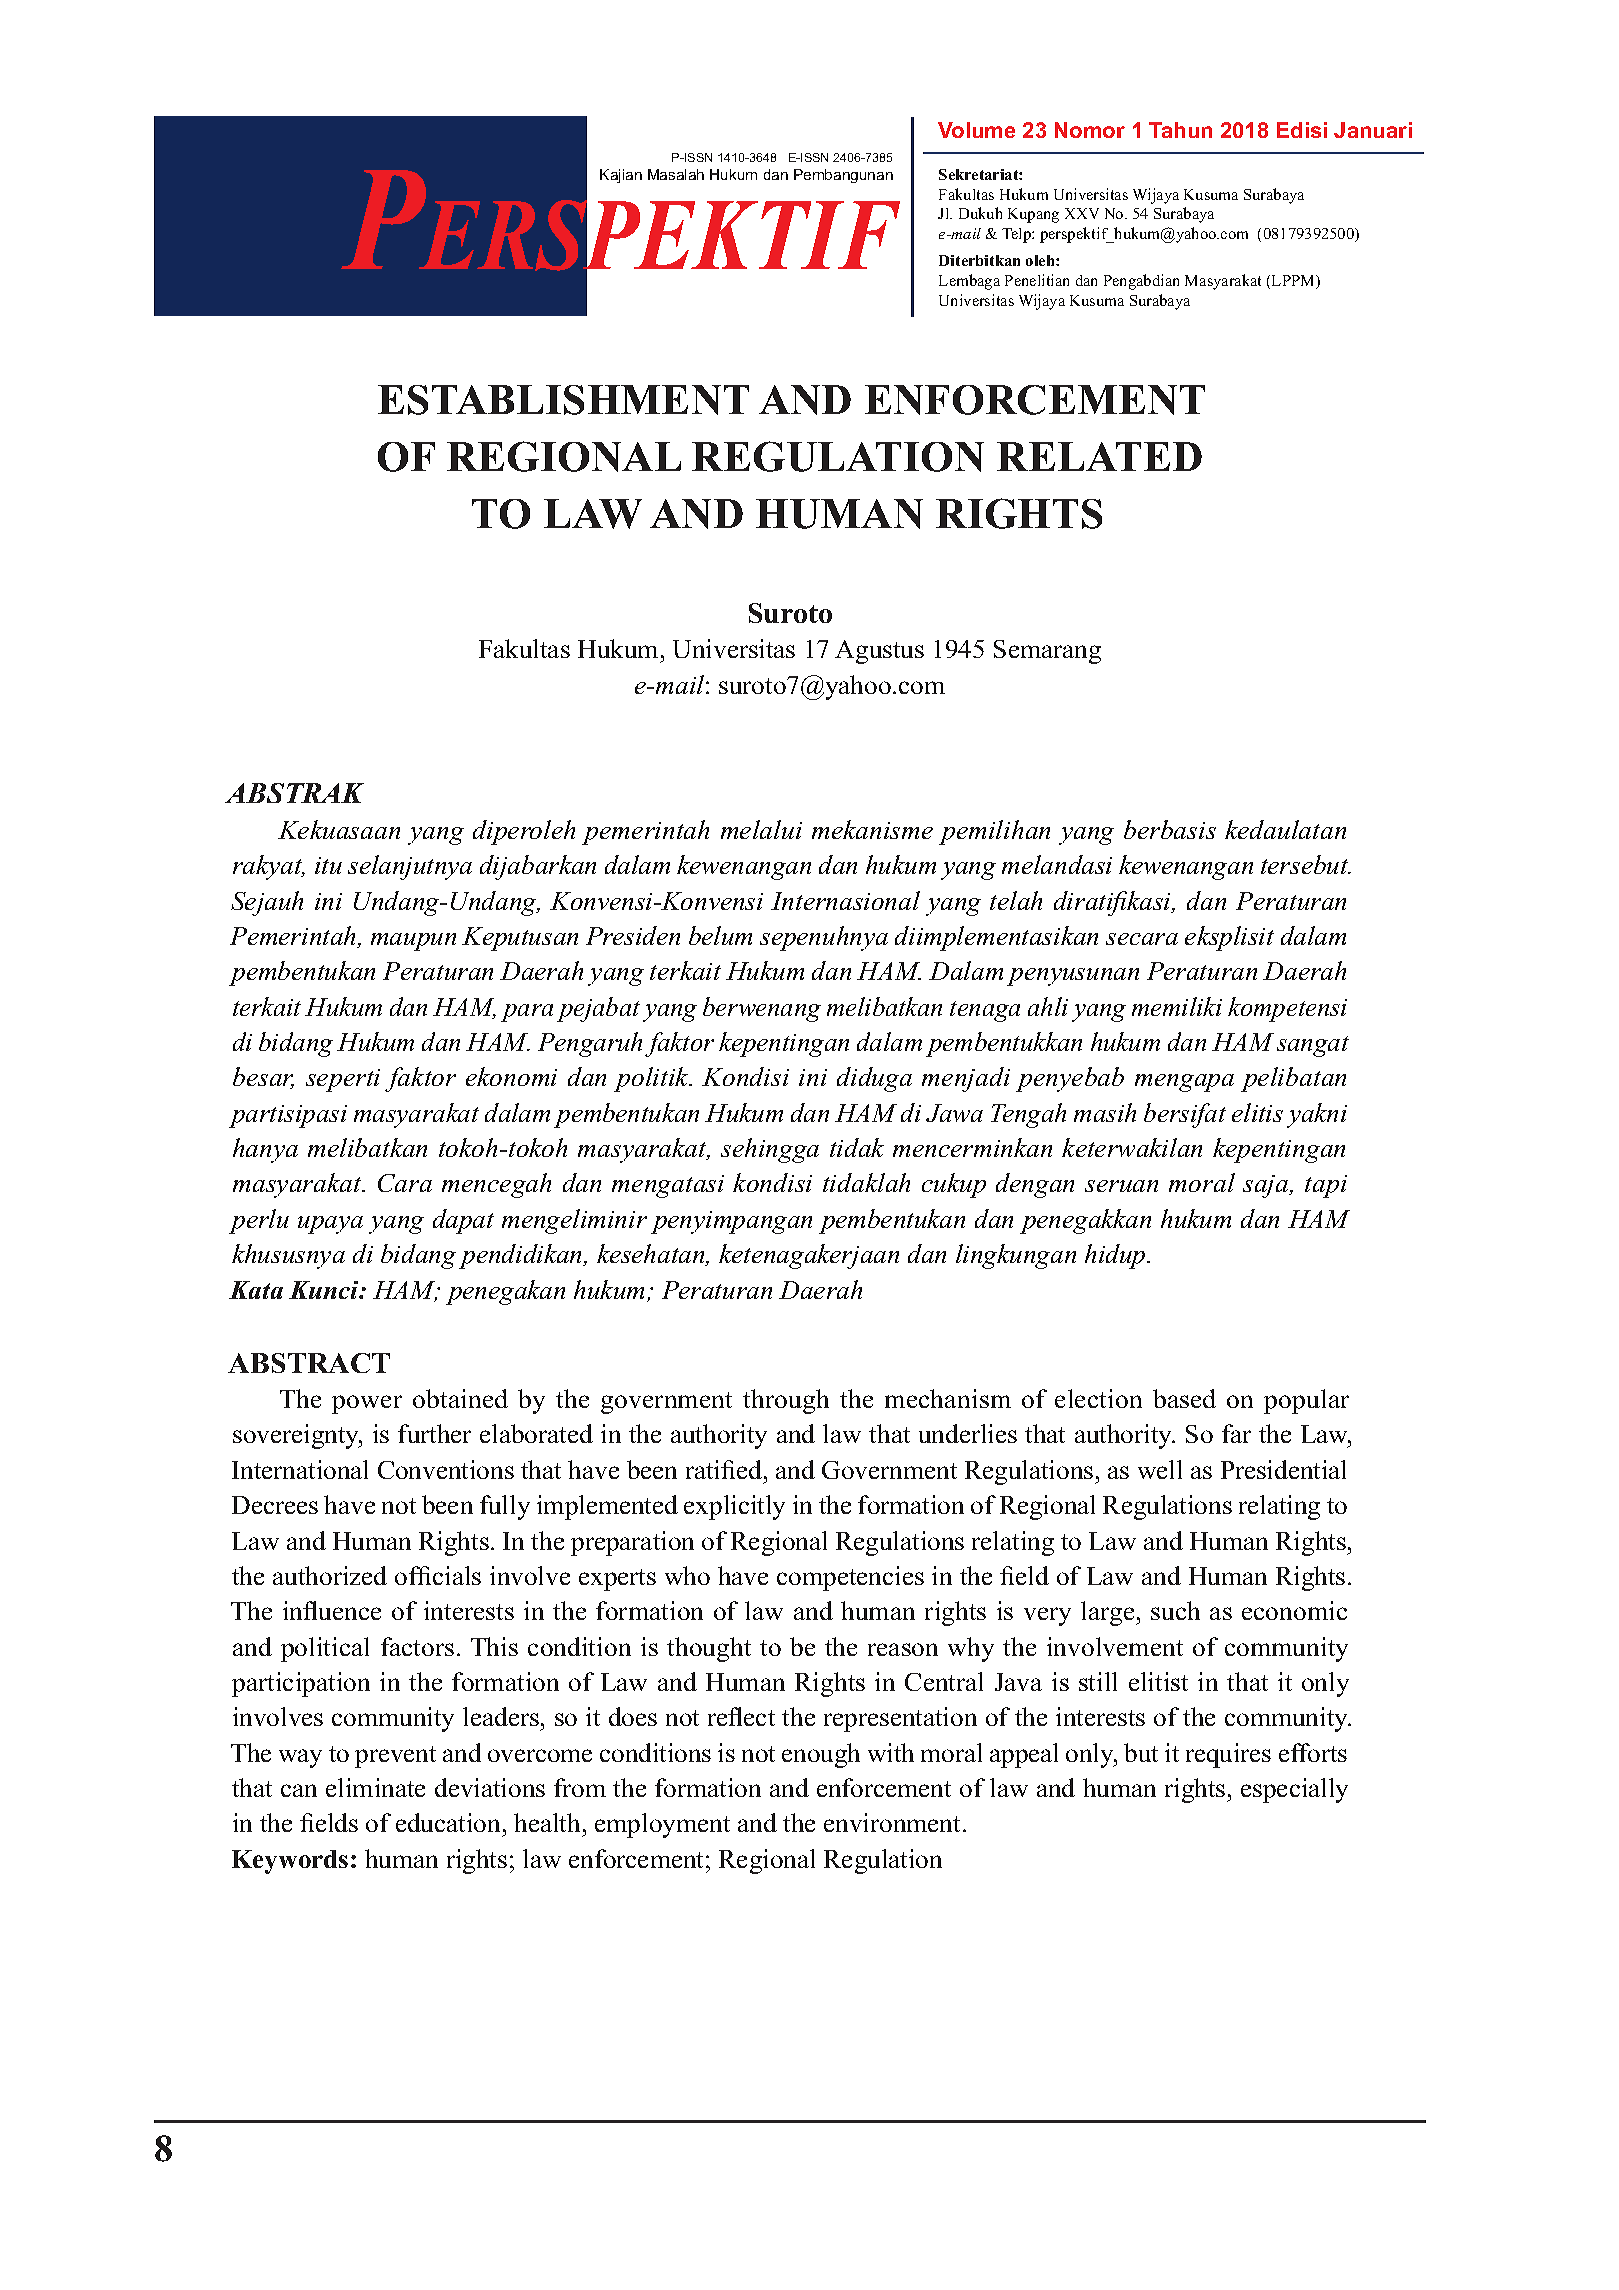  Describe the element at coordinates (1180, 130) in the screenshot. I see `Tahun` at that location.
